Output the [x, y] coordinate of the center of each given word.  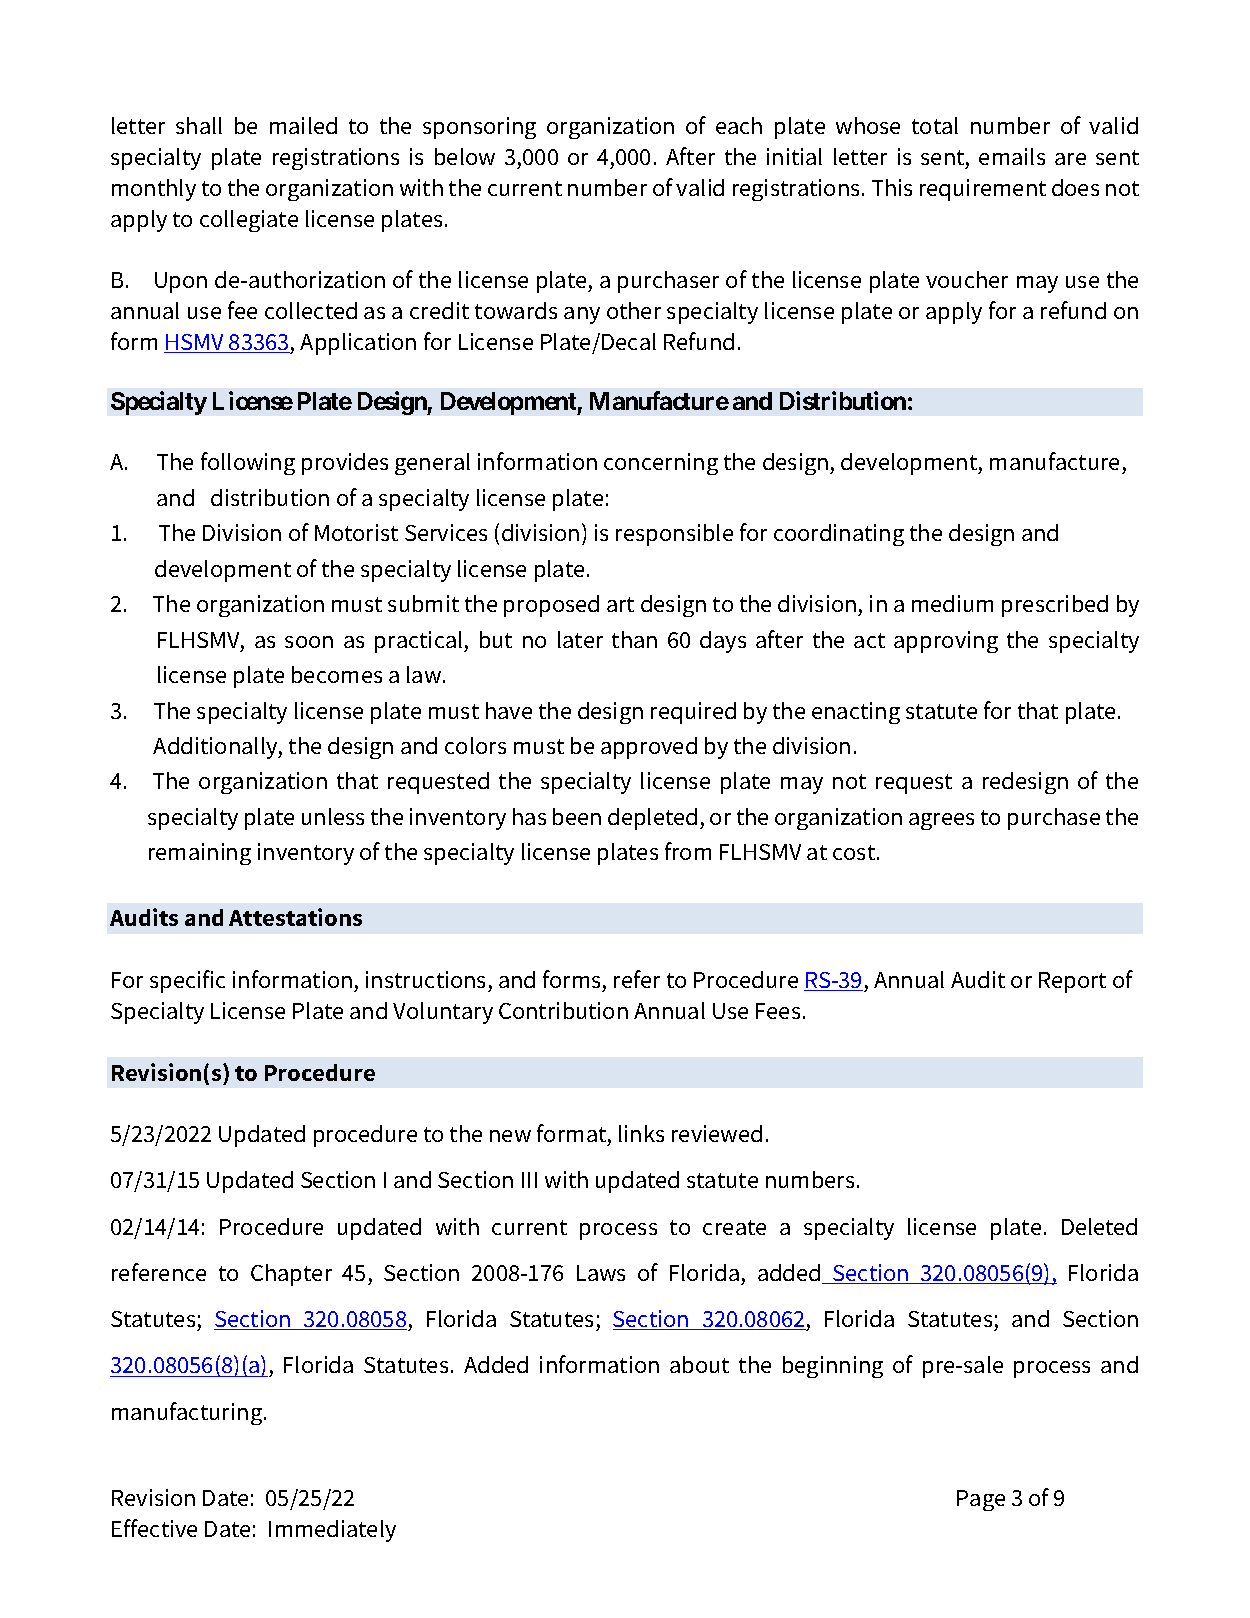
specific [187, 981]
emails [1012, 156]
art [620, 604]
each [739, 125]
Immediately [332, 1531]
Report [1072, 982]
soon [309, 642]
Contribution [563, 1010]
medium [952, 603]
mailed [303, 125]
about [699, 1364]
